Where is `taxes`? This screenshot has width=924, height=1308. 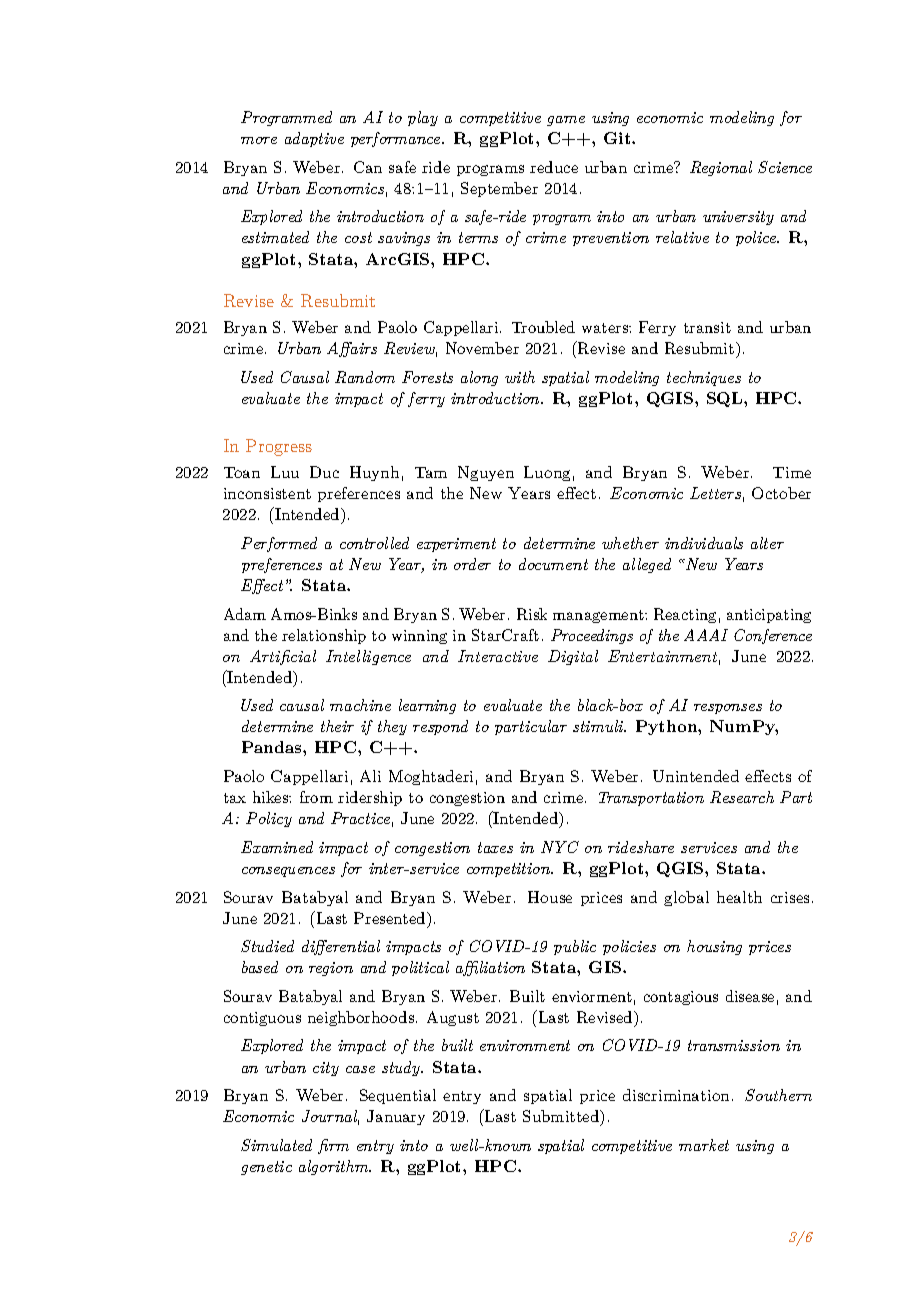 taxes is located at coordinates (495, 847).
